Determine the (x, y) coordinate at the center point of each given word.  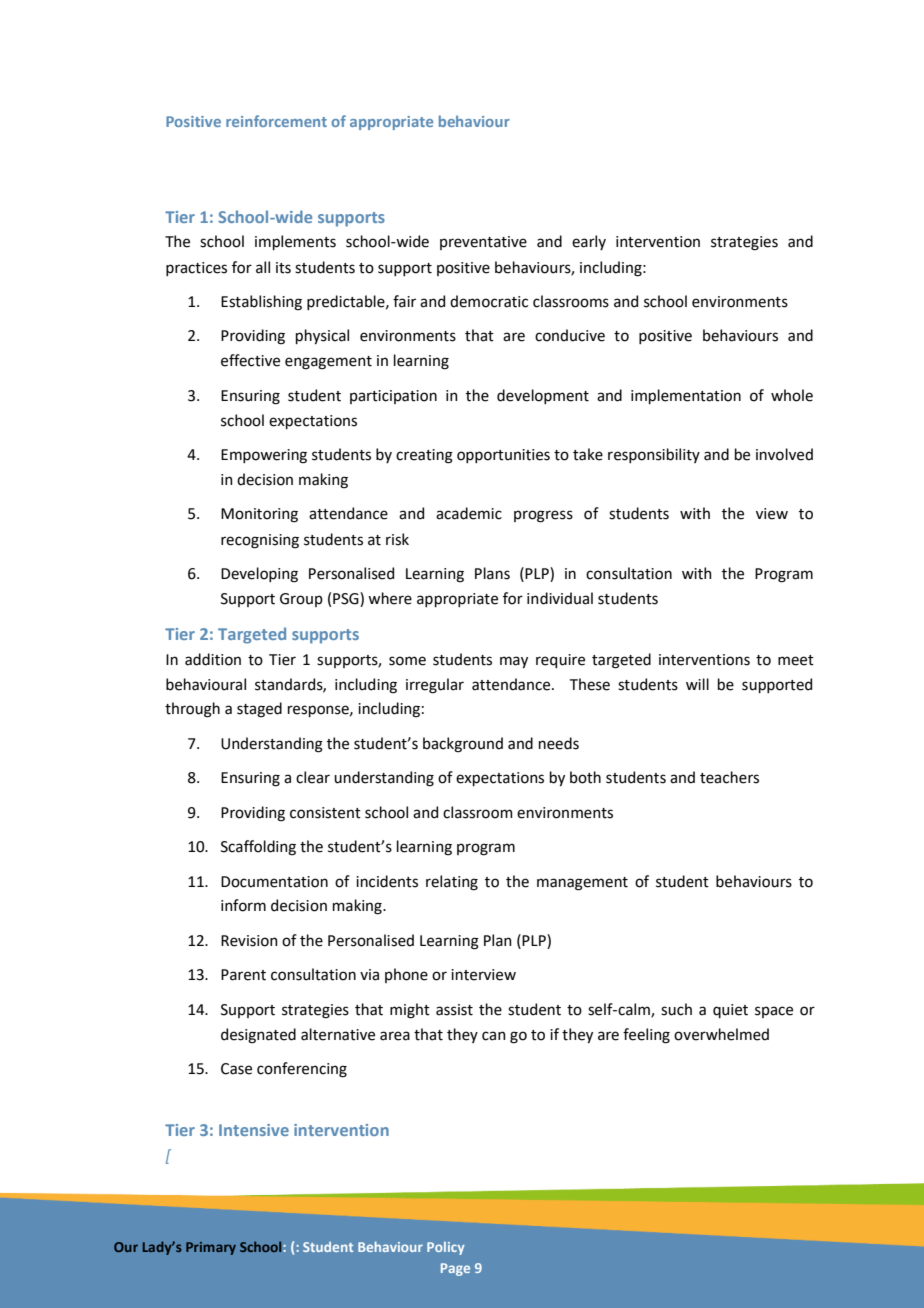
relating (452, 883)
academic (469, 513)
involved (784, 454)
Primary (211, 1248)
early (589, 242)
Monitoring (259, 515)
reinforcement (276, 121)
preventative (483, 243)
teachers (729, 777)
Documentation (274, 882)
